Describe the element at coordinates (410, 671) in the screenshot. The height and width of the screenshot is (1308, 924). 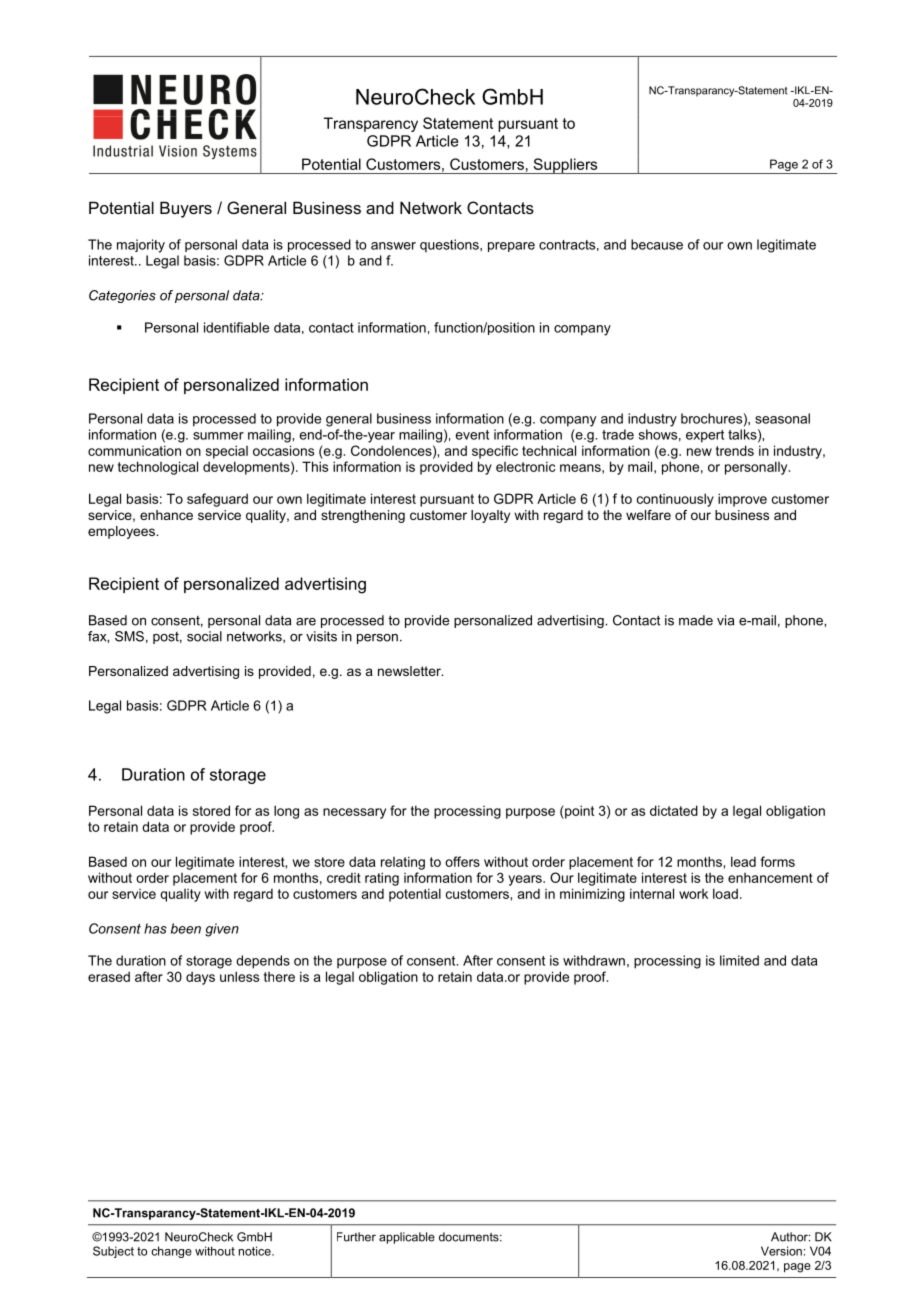
I see `newsletter` at that location.
